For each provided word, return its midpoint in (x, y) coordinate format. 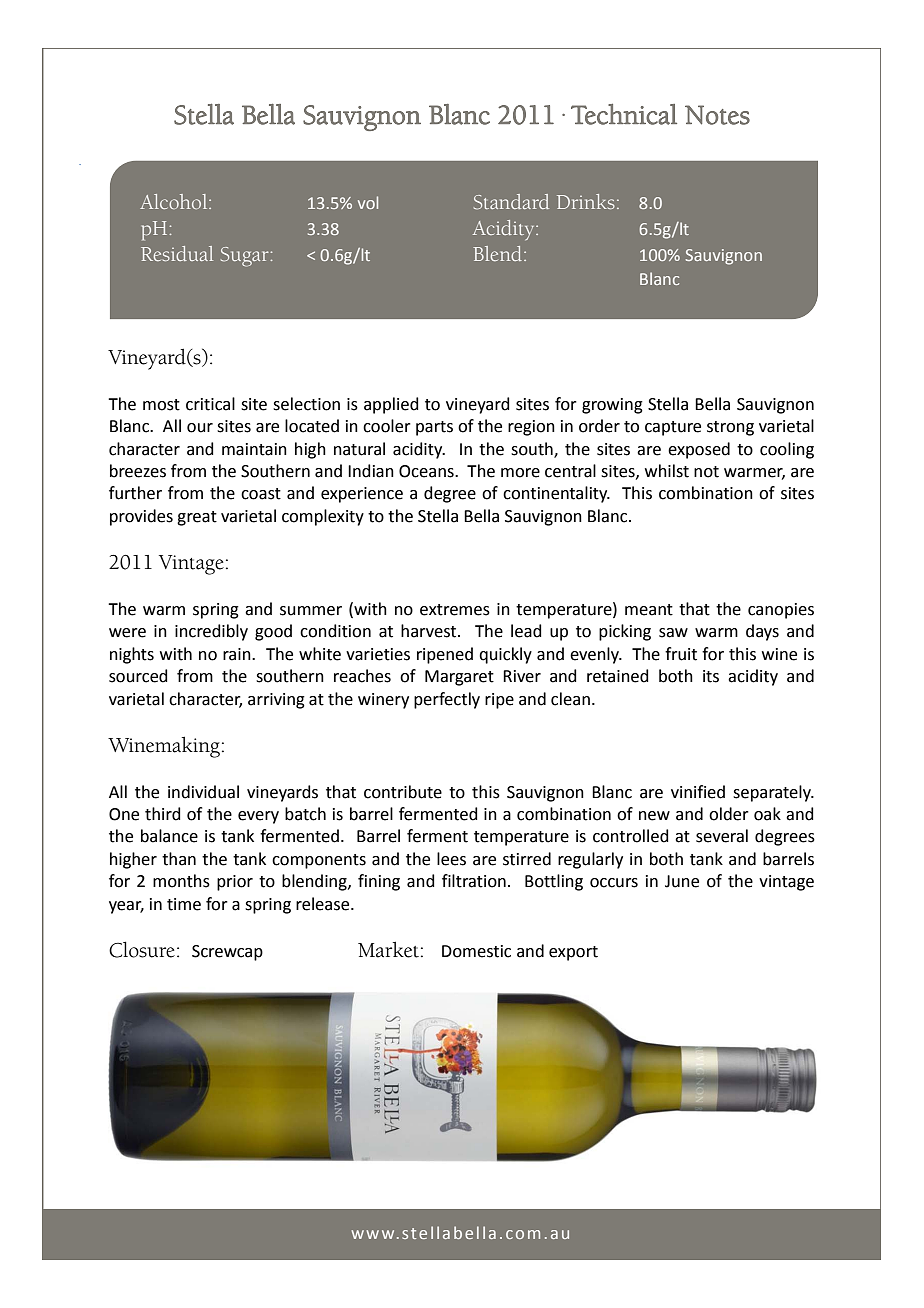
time (184, 904)
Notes (717, 115)
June (682, 881)
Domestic (476, 951)
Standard (511, 202)
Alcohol (175, 201)
